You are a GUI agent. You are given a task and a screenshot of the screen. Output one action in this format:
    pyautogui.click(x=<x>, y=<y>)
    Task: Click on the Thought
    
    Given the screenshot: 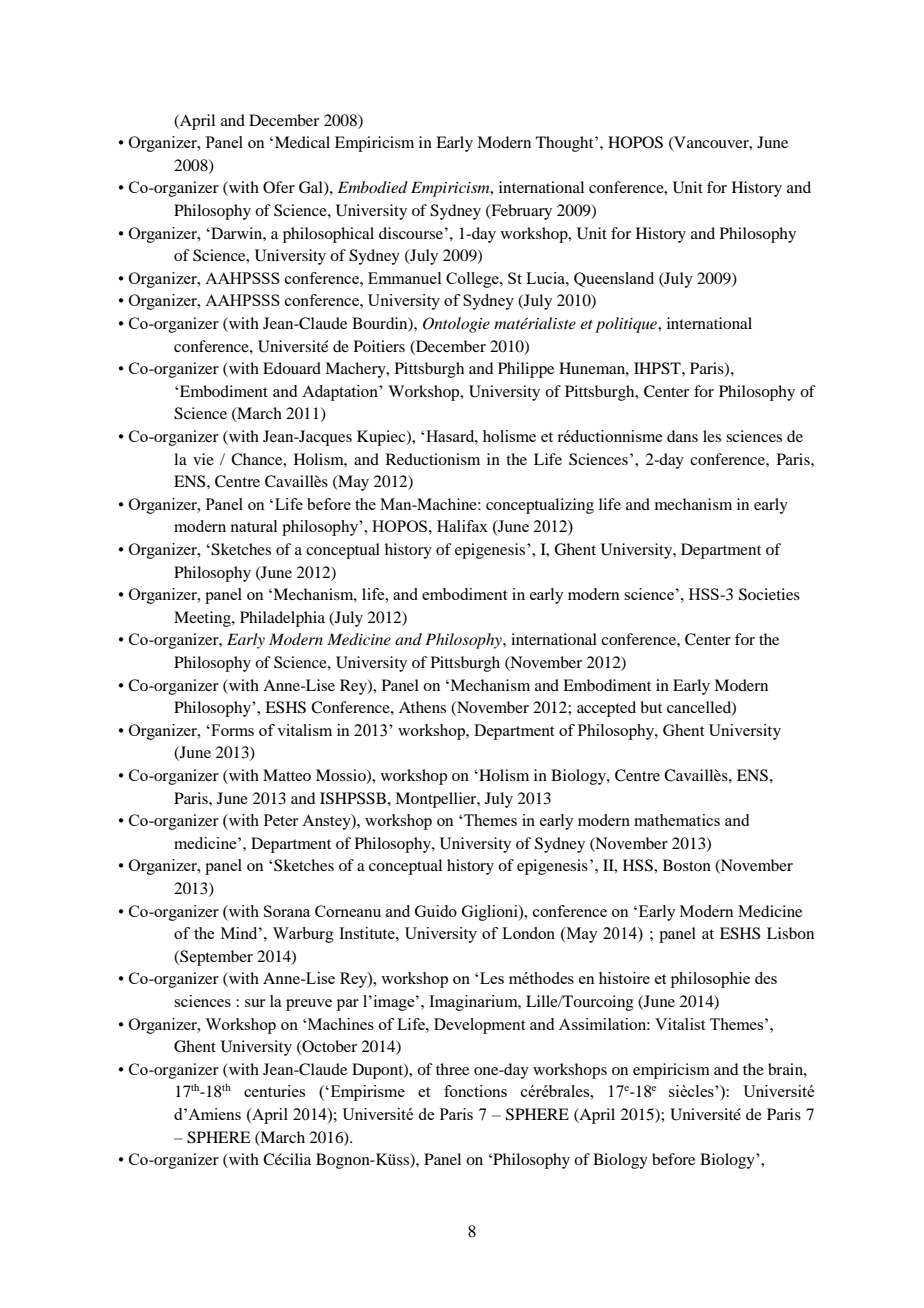 What is the action you would take?
    pyautogui.click(x=566, y=144)
